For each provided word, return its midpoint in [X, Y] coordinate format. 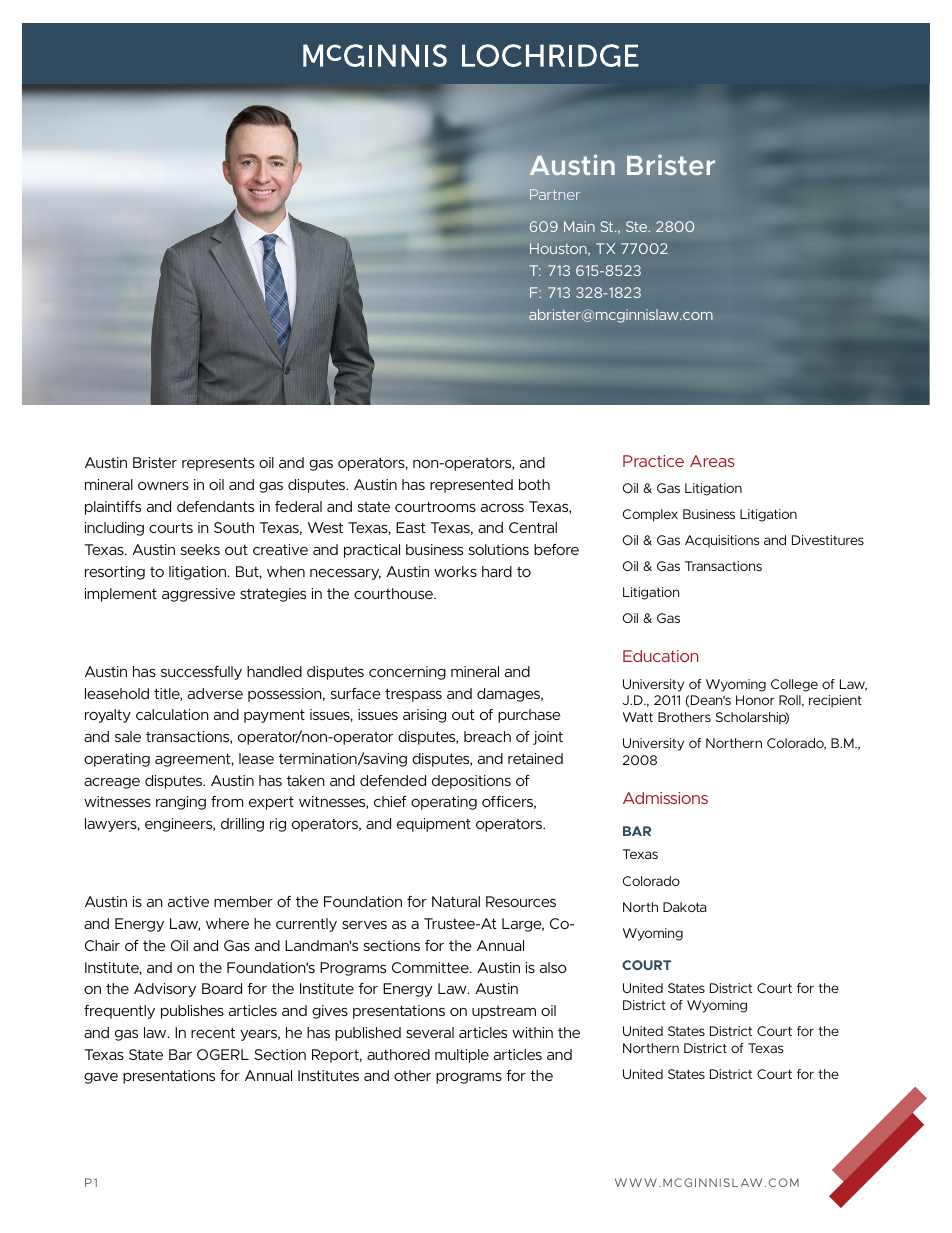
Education [660, 656]
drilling [242, 825]
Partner [555, 194]
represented [471, 486]
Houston [559, 249]
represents [218, 464]
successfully [201, 673]
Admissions [665, 798]
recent [213, 1032]
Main [579, 226]
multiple [462, 1056]
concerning [407, 673]
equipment [434, 825]
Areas [712, 461]
